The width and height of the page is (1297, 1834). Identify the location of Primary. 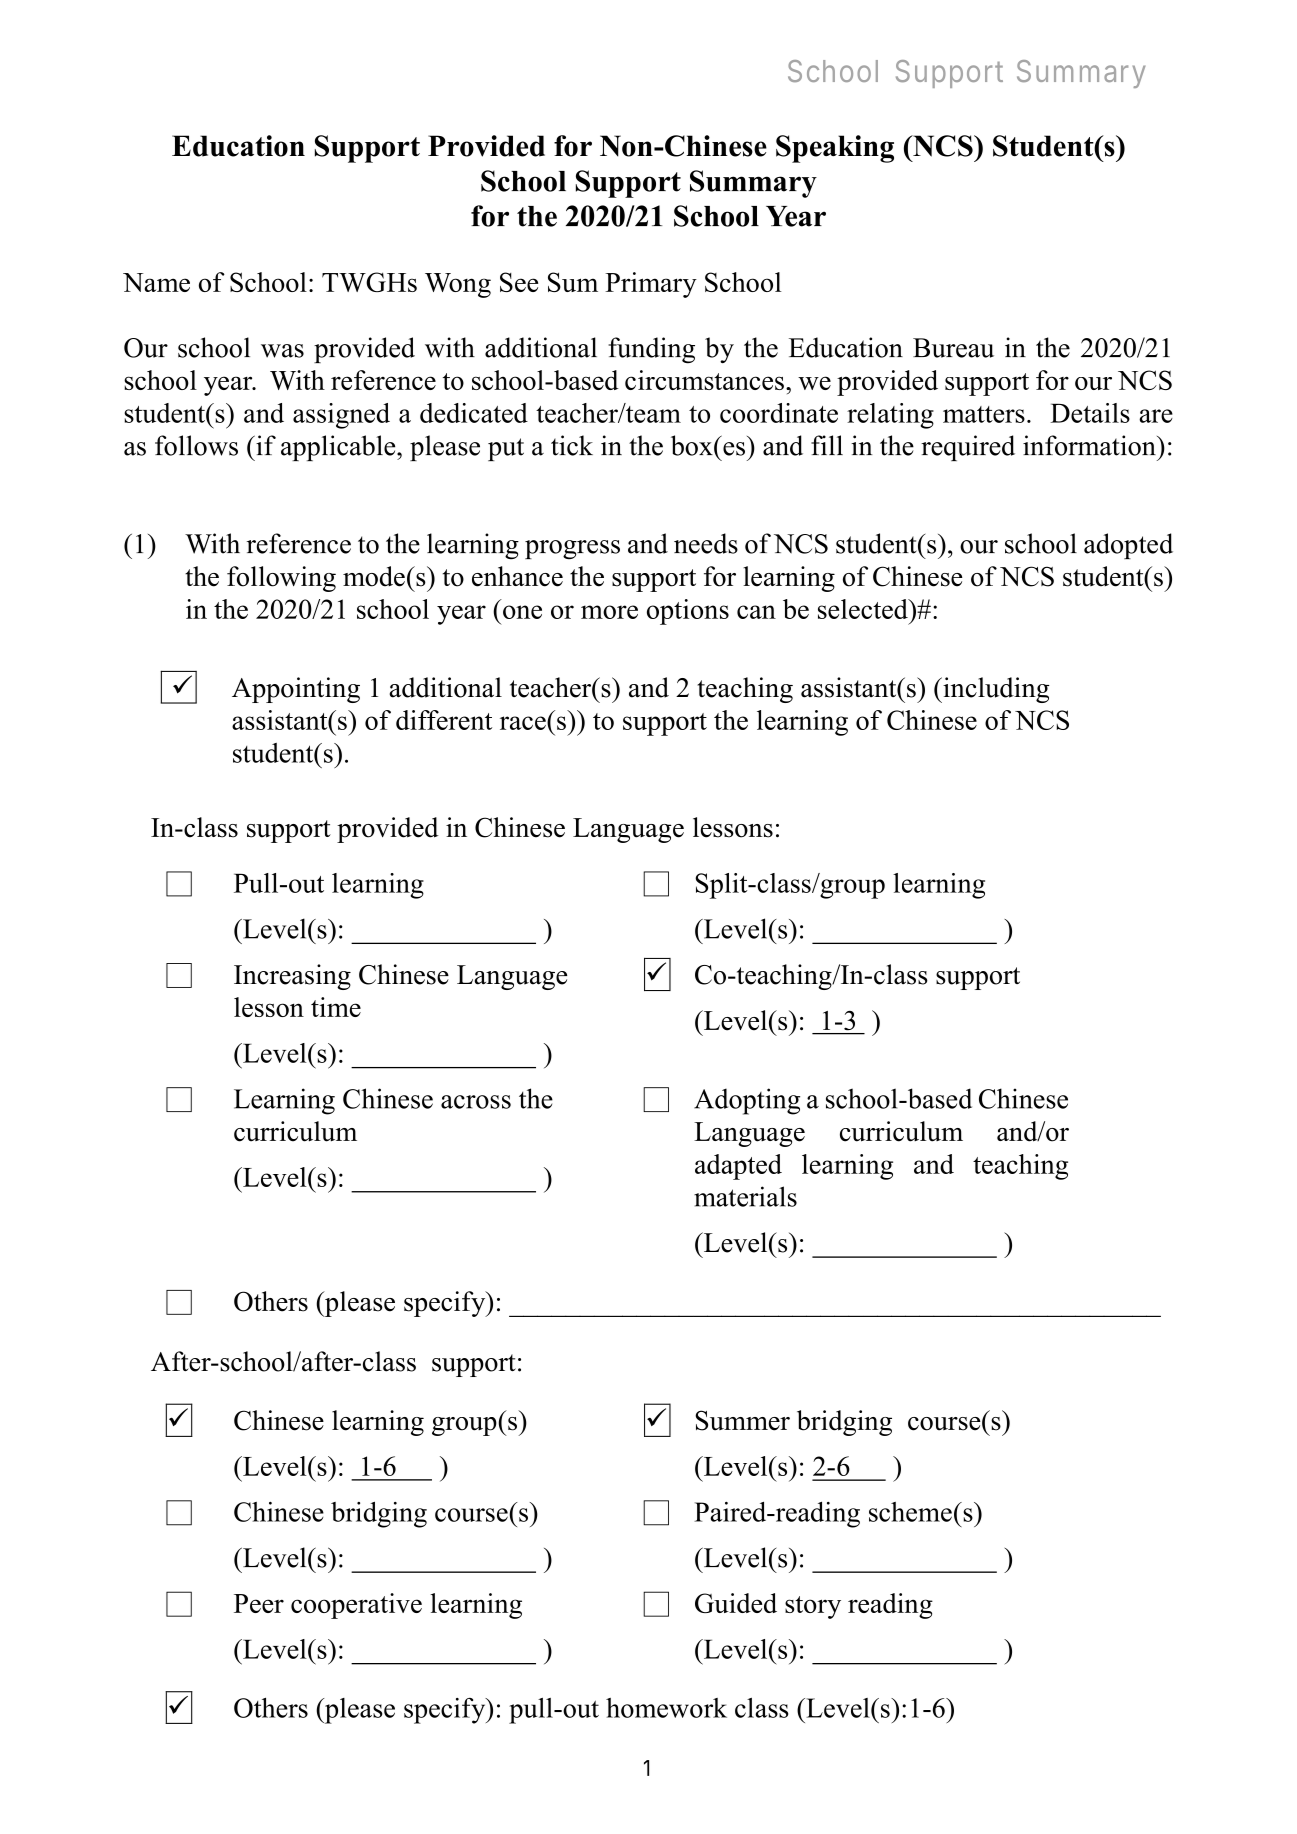
(651, 285).
